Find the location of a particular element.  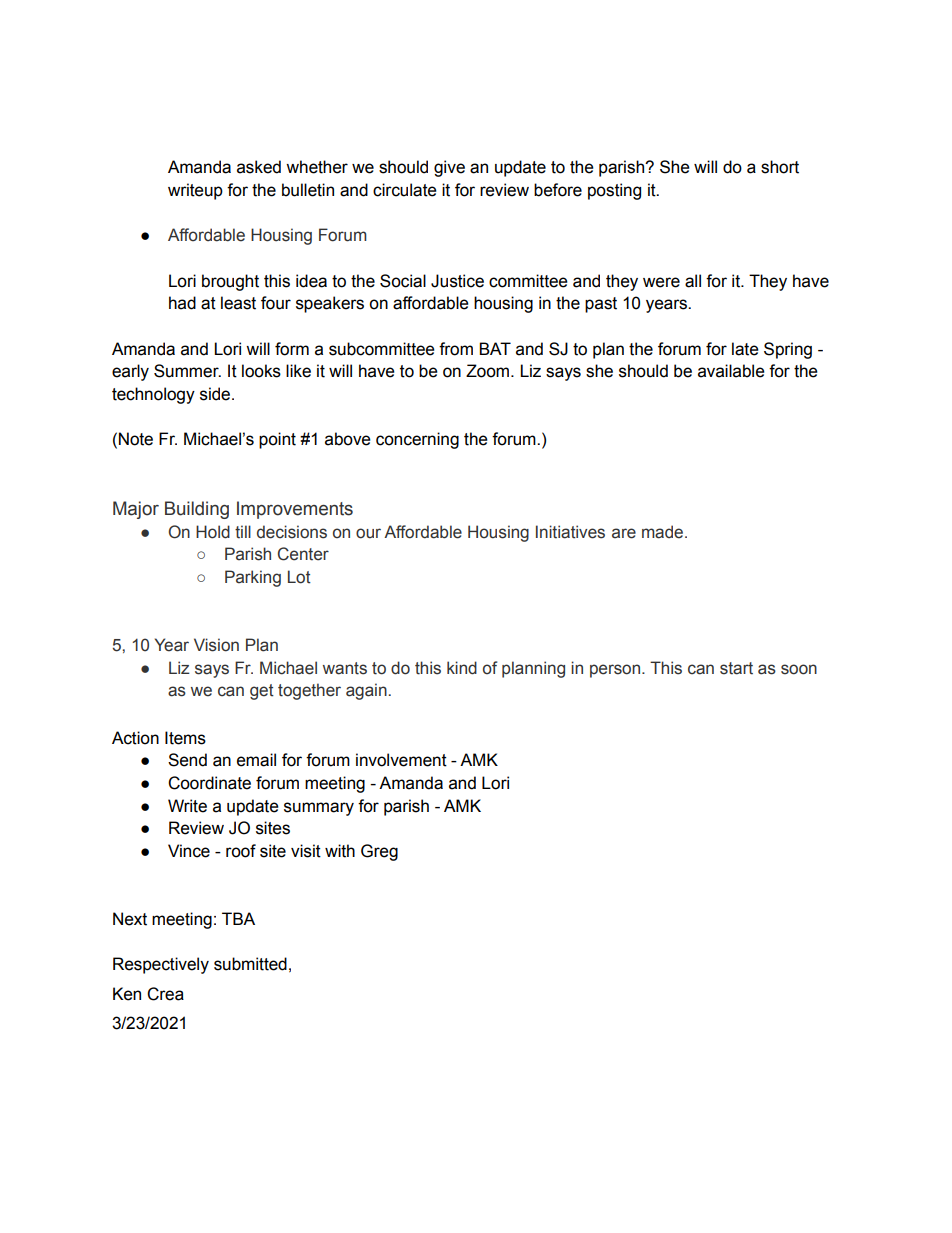

Items is located at coordinates (185, 738).
